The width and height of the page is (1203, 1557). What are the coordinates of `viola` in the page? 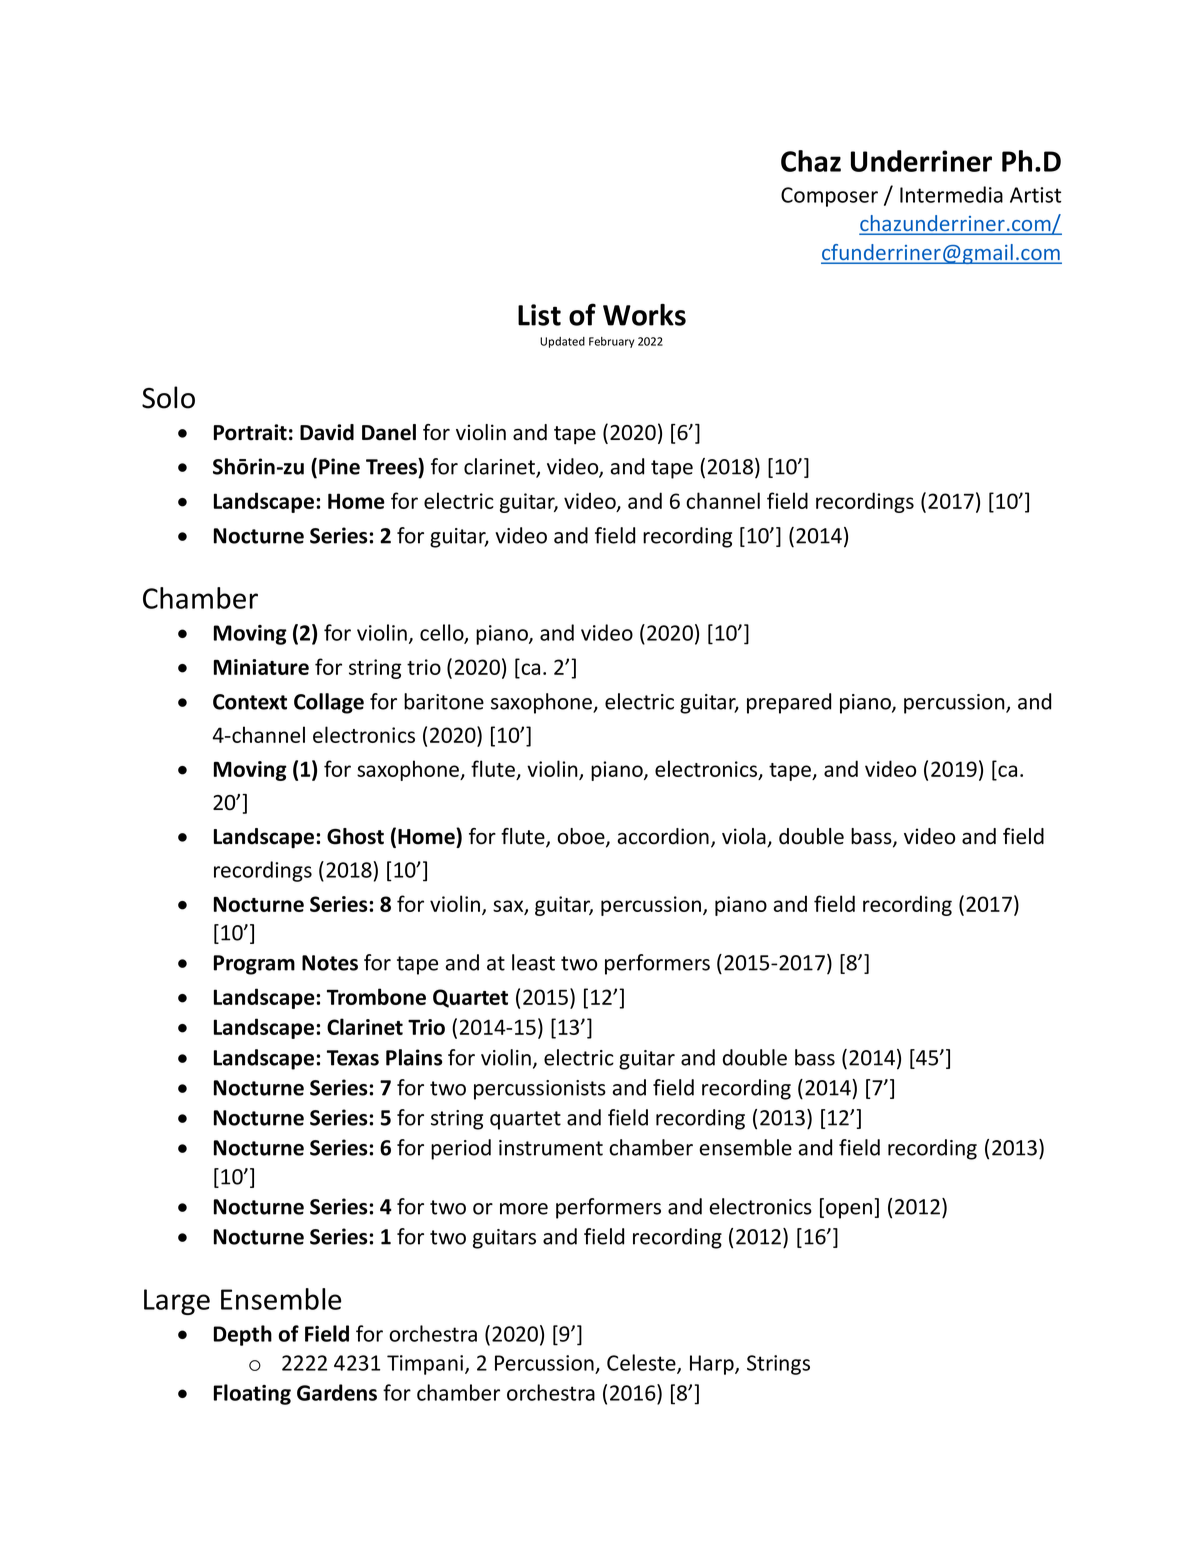 It's located at (745, 837).
